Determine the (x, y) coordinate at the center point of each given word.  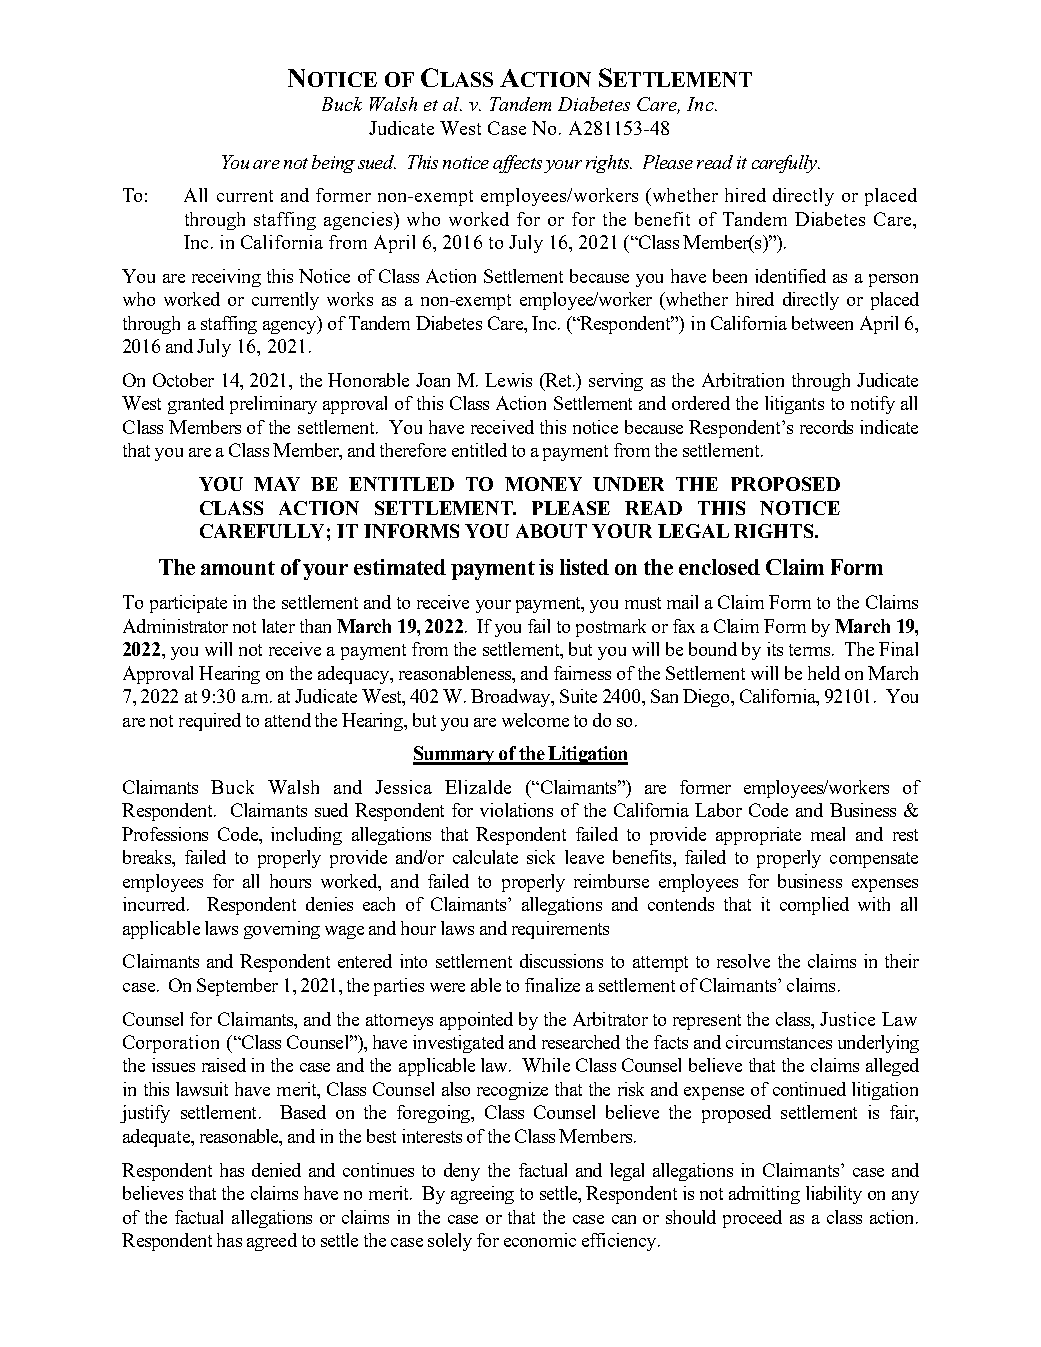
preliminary (273, 405)
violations (516, 810)
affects (517, 164)
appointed (476, 1021)
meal (828, 834)
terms (811, 650)
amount (238, 568)
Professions (165, 834)
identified (790, 276)
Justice (847, 1019)
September (237, 987)
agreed (272, 1242)
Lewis (508, 380)
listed (584, 567)
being (333, 164)
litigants (794, 405)
